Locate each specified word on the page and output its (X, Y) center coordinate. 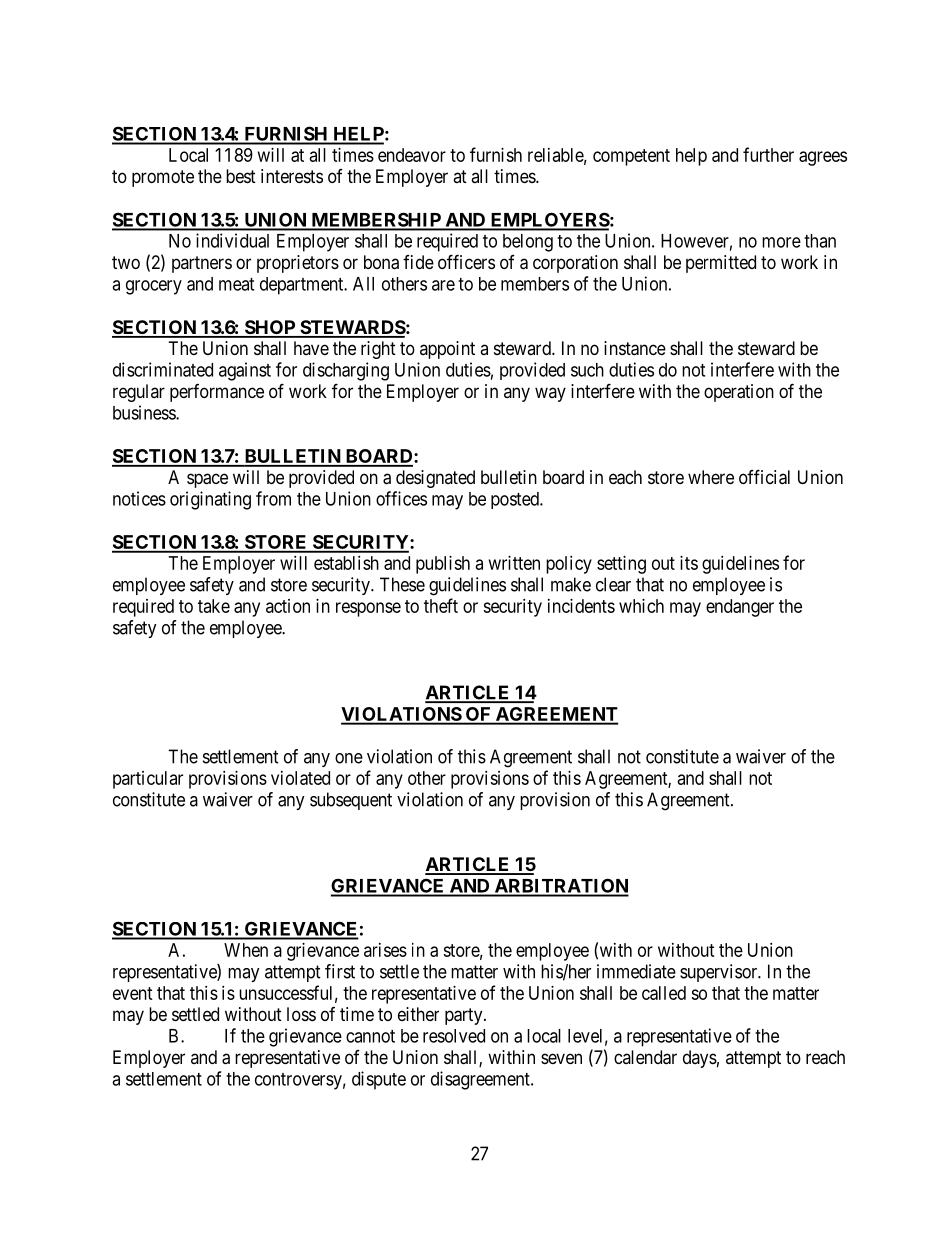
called (664, 993)
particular (148, 780)
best (241, 176)
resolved (454, 1036)
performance (217, 393)
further (768, 154)
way (550, 394)
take (214, 606)
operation (739, 393)
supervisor (720, 973)
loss (301, 1014)
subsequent (351, 801)
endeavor (412, 155)
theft (441, 605)
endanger (740, 608)
